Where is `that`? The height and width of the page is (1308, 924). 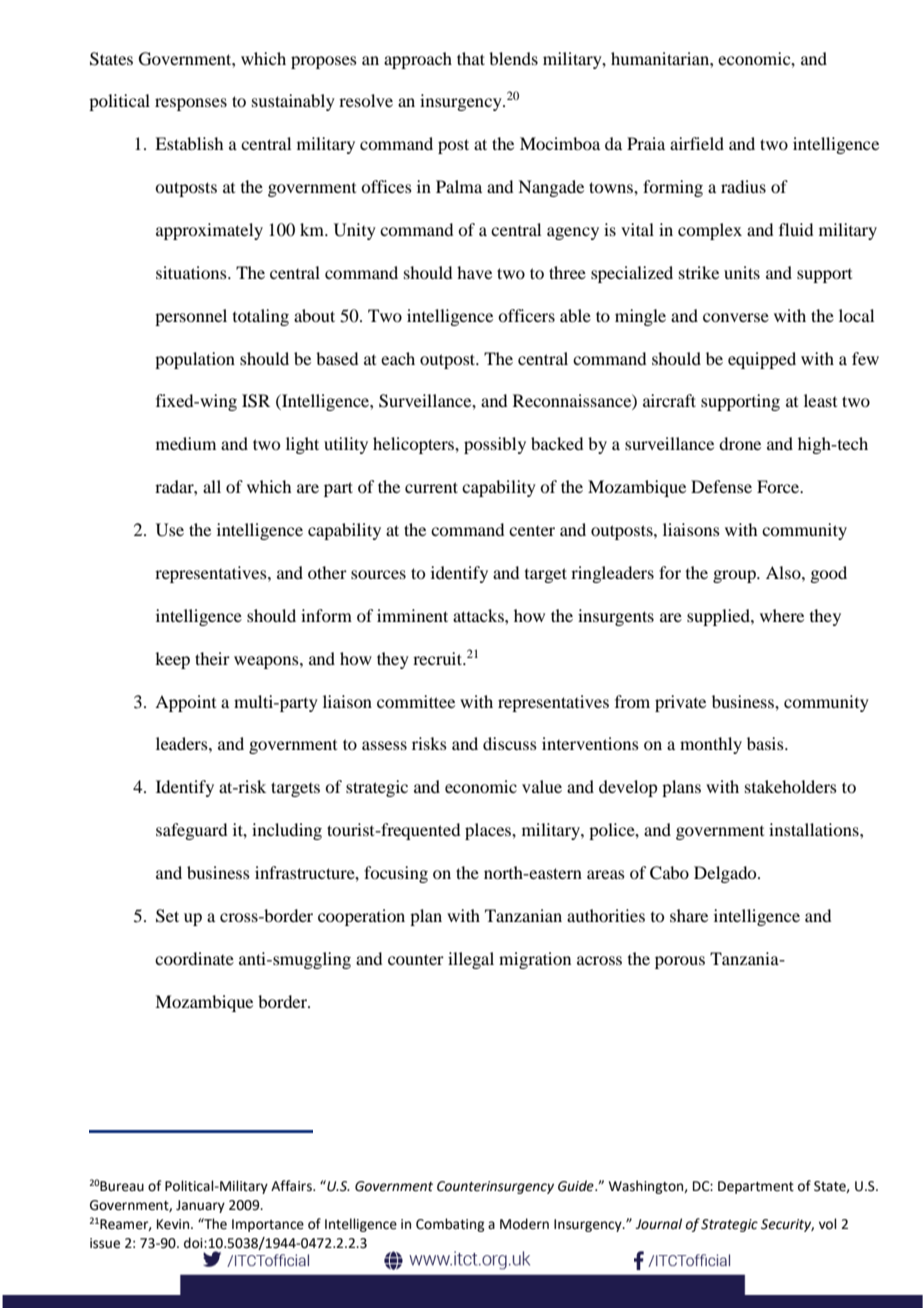 that is located at coordinates (471, 58).
